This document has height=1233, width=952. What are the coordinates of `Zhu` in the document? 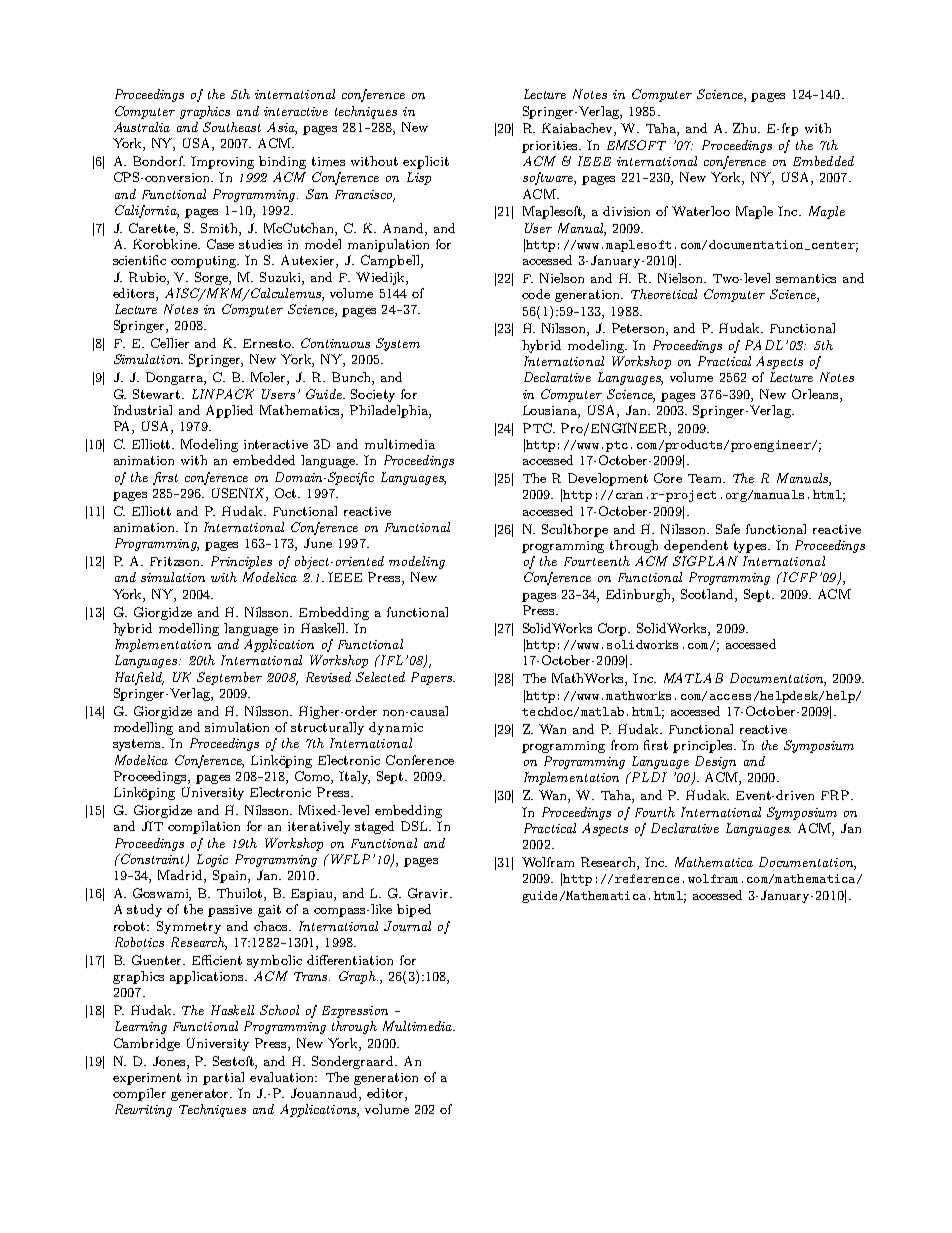 It's located at (746, 128).
